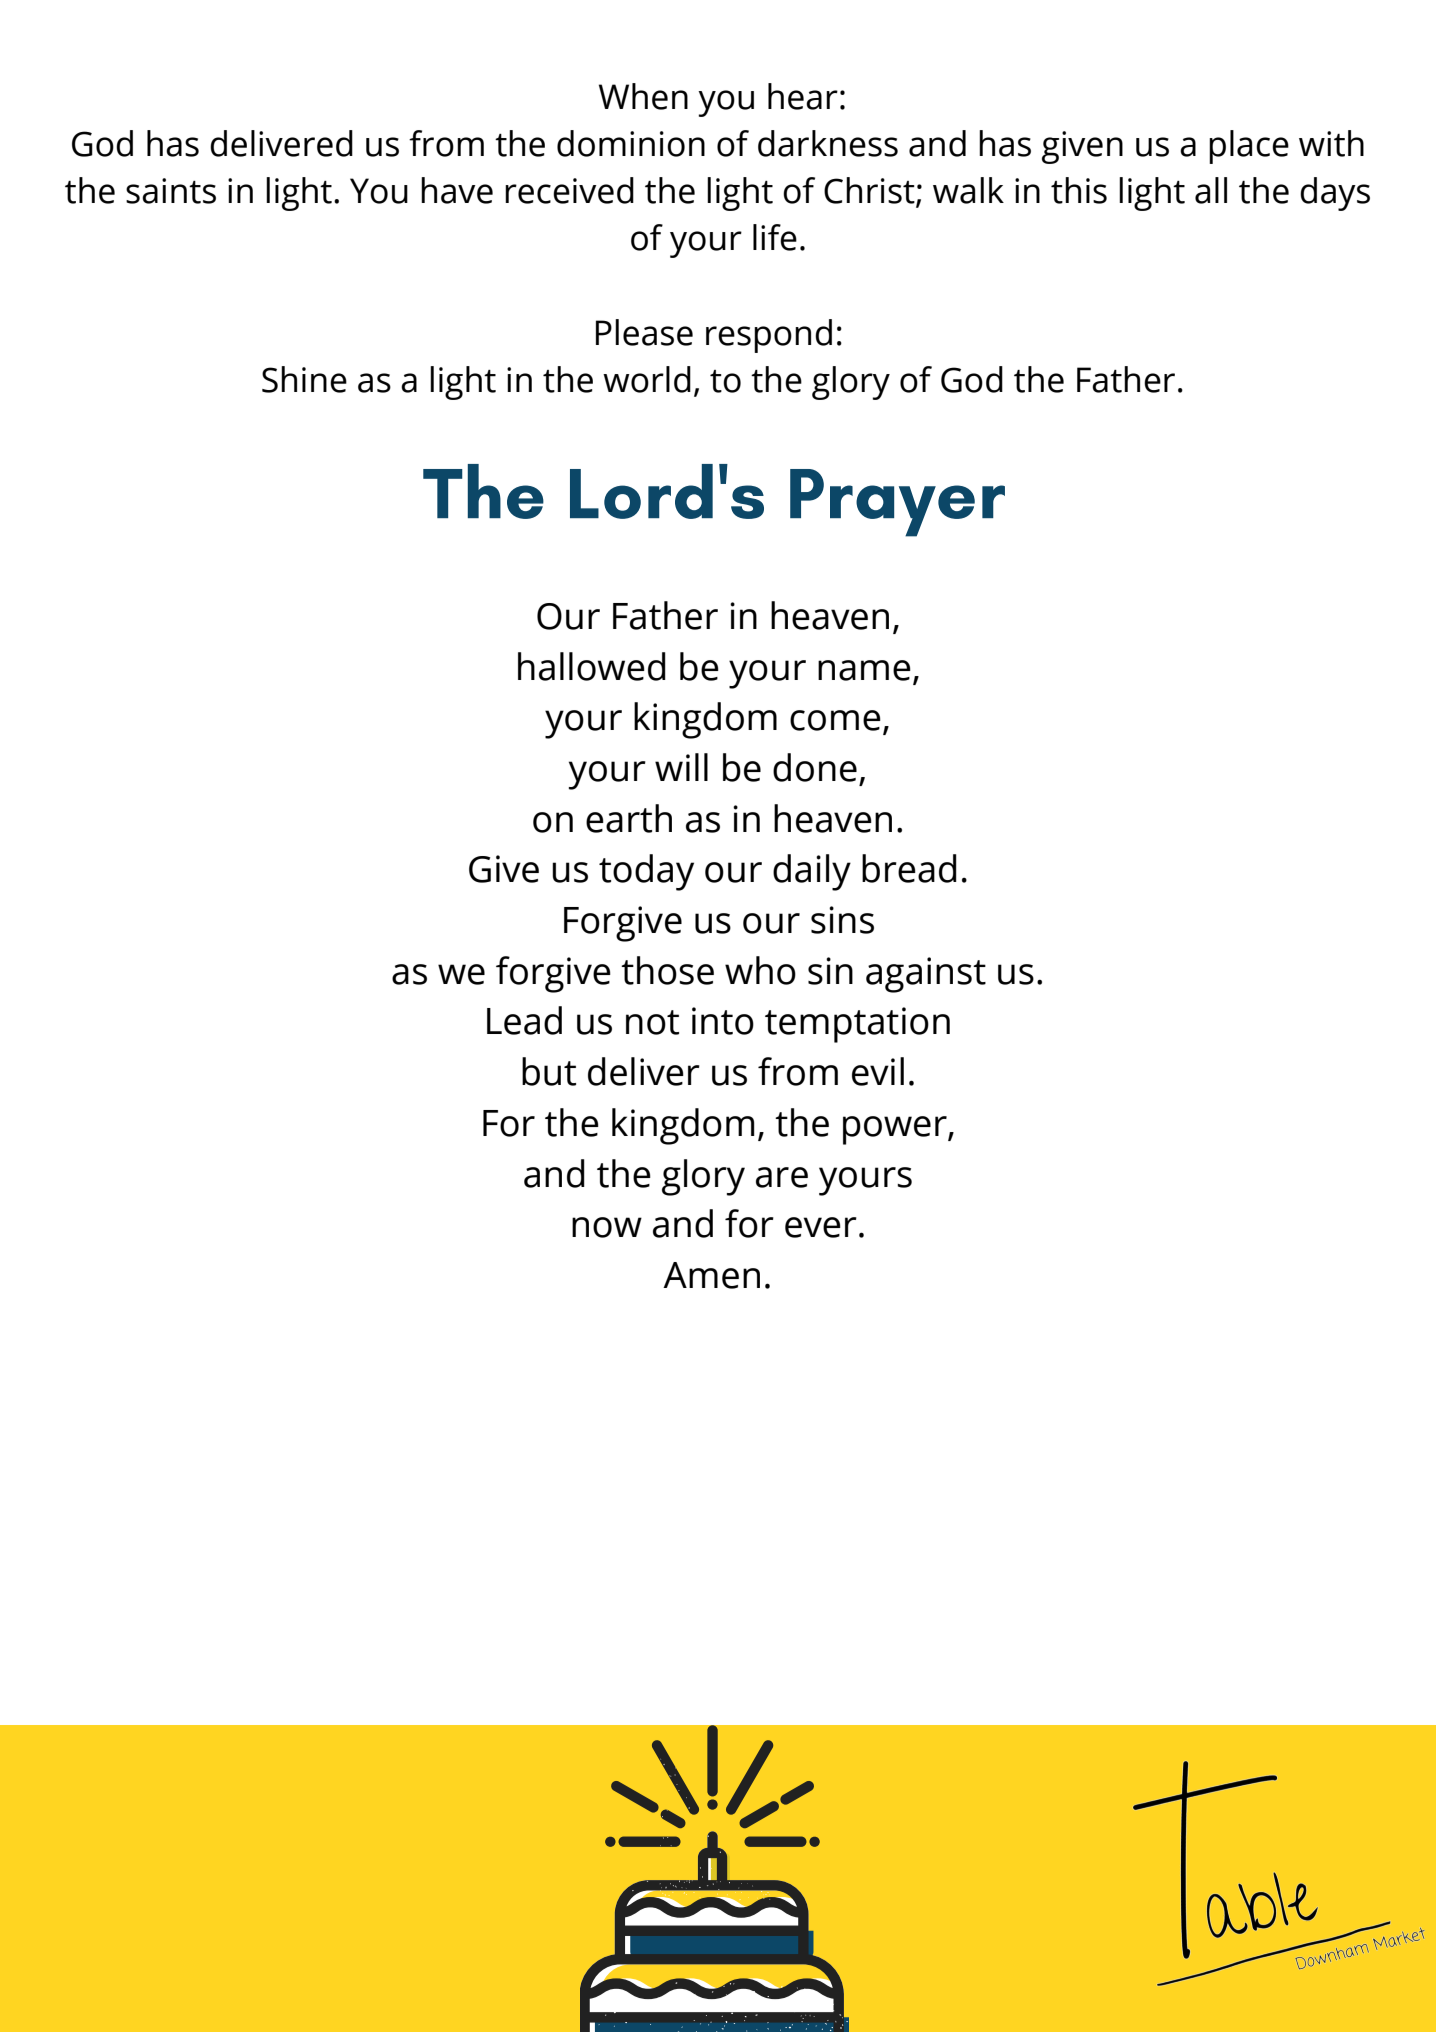 The image size is (1436, 2032). I want to click on who, so click(760, 970).
